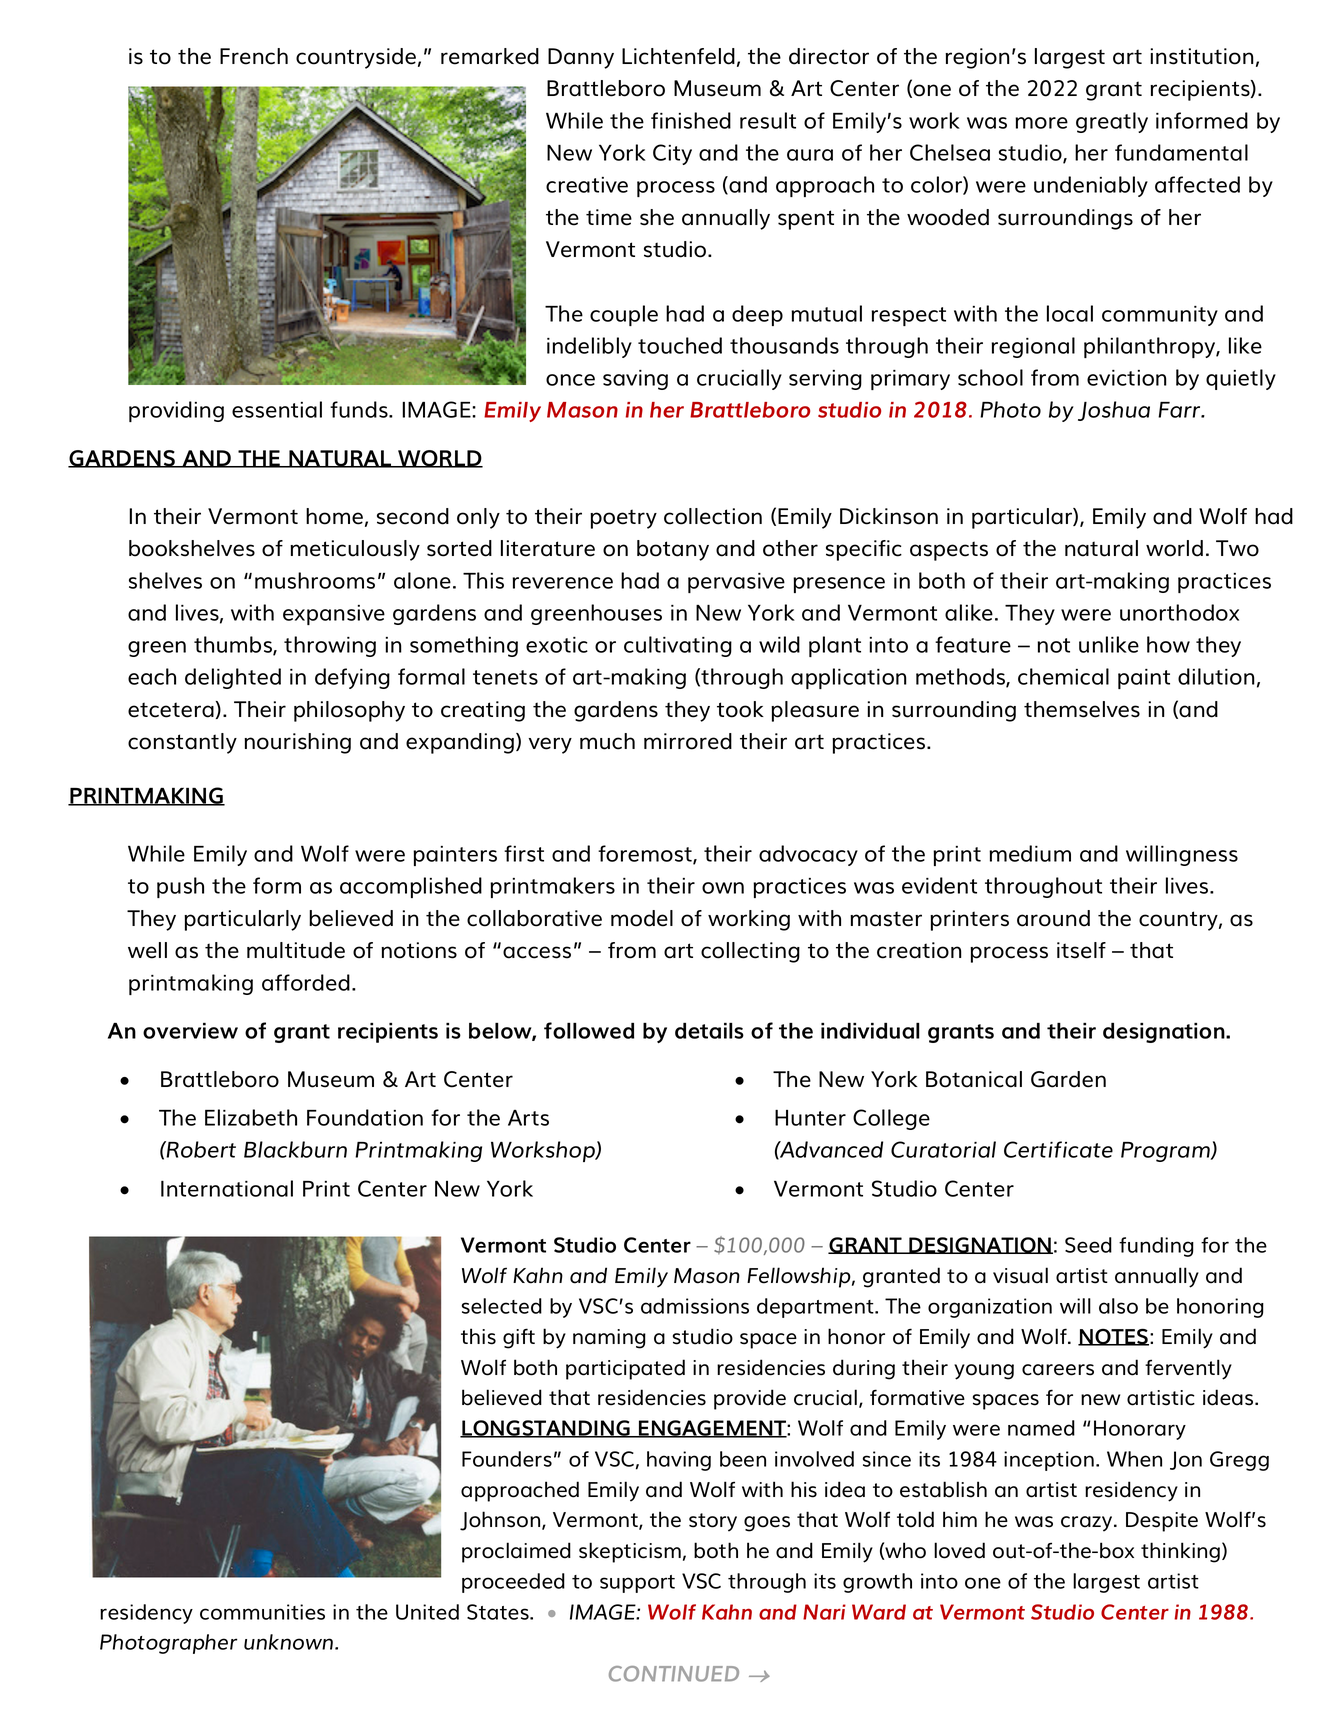 This screenshot has width=1335, height=1728. What do you see at coordinates (646, 855) in the screenshot?
I see `foremost` at bounding box center [646, 855].
